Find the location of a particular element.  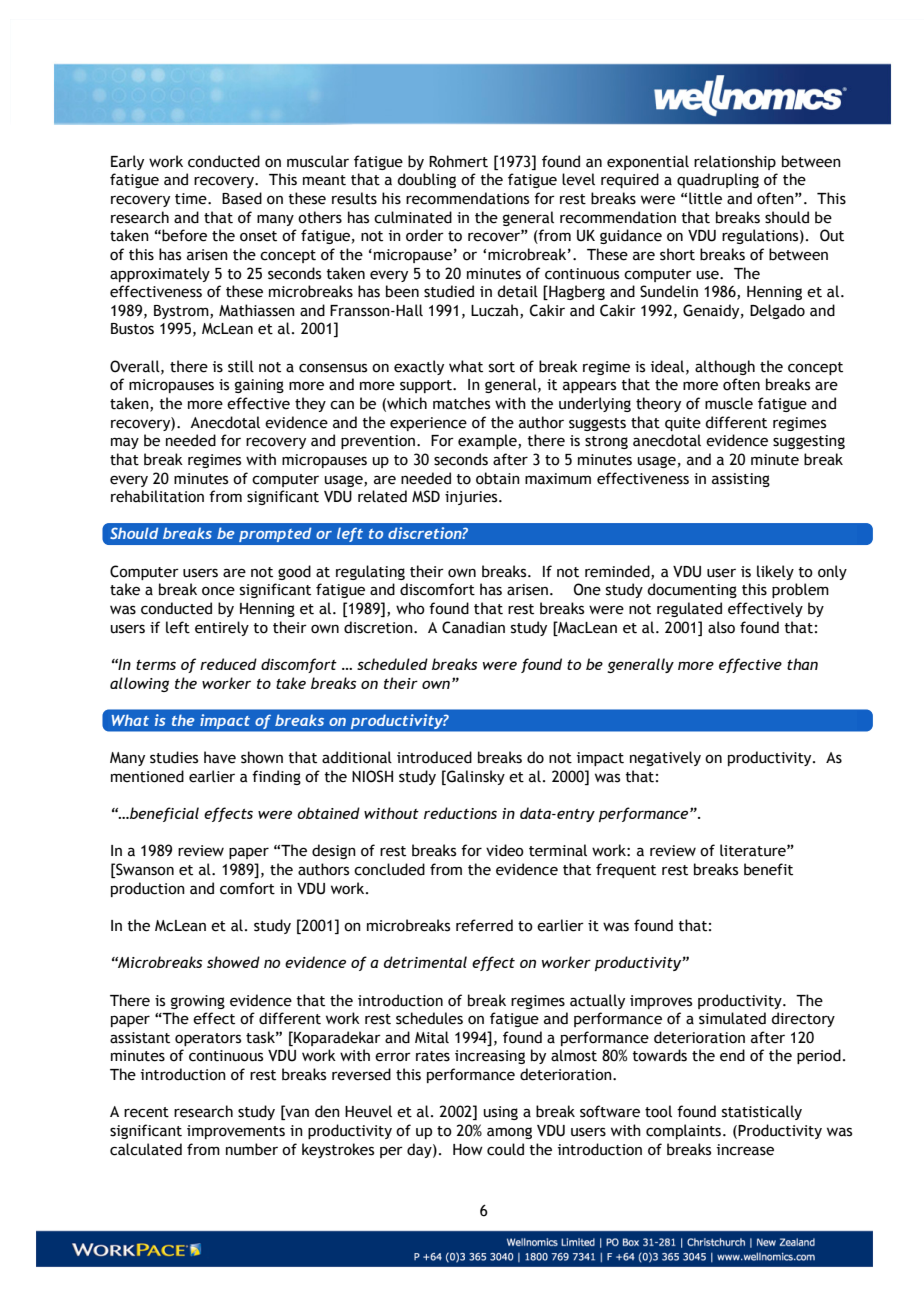

using is located at coordinates (501, 1113).
